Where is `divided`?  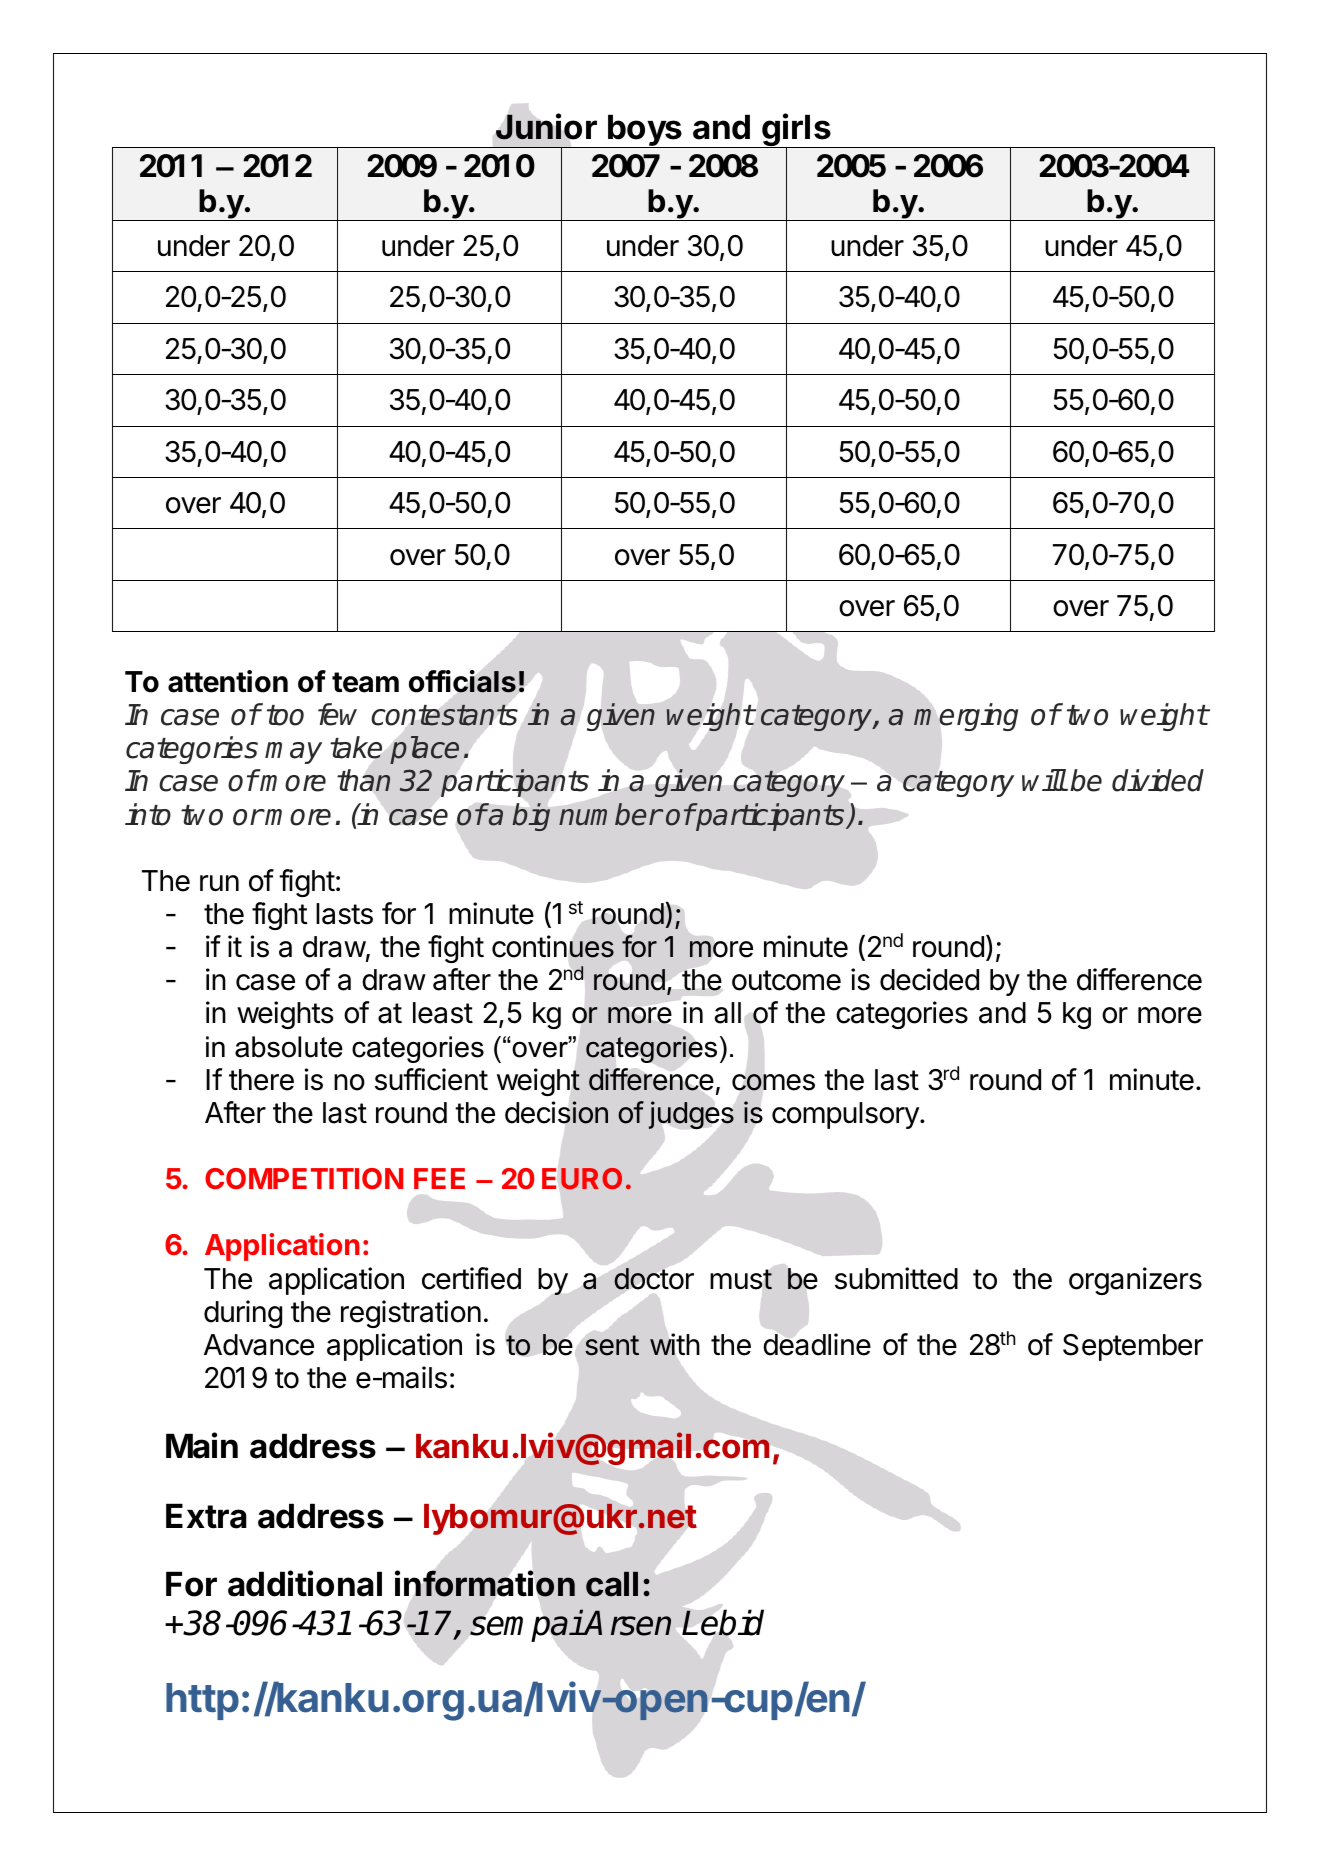 divided is located at coordinates (1158, 780).
